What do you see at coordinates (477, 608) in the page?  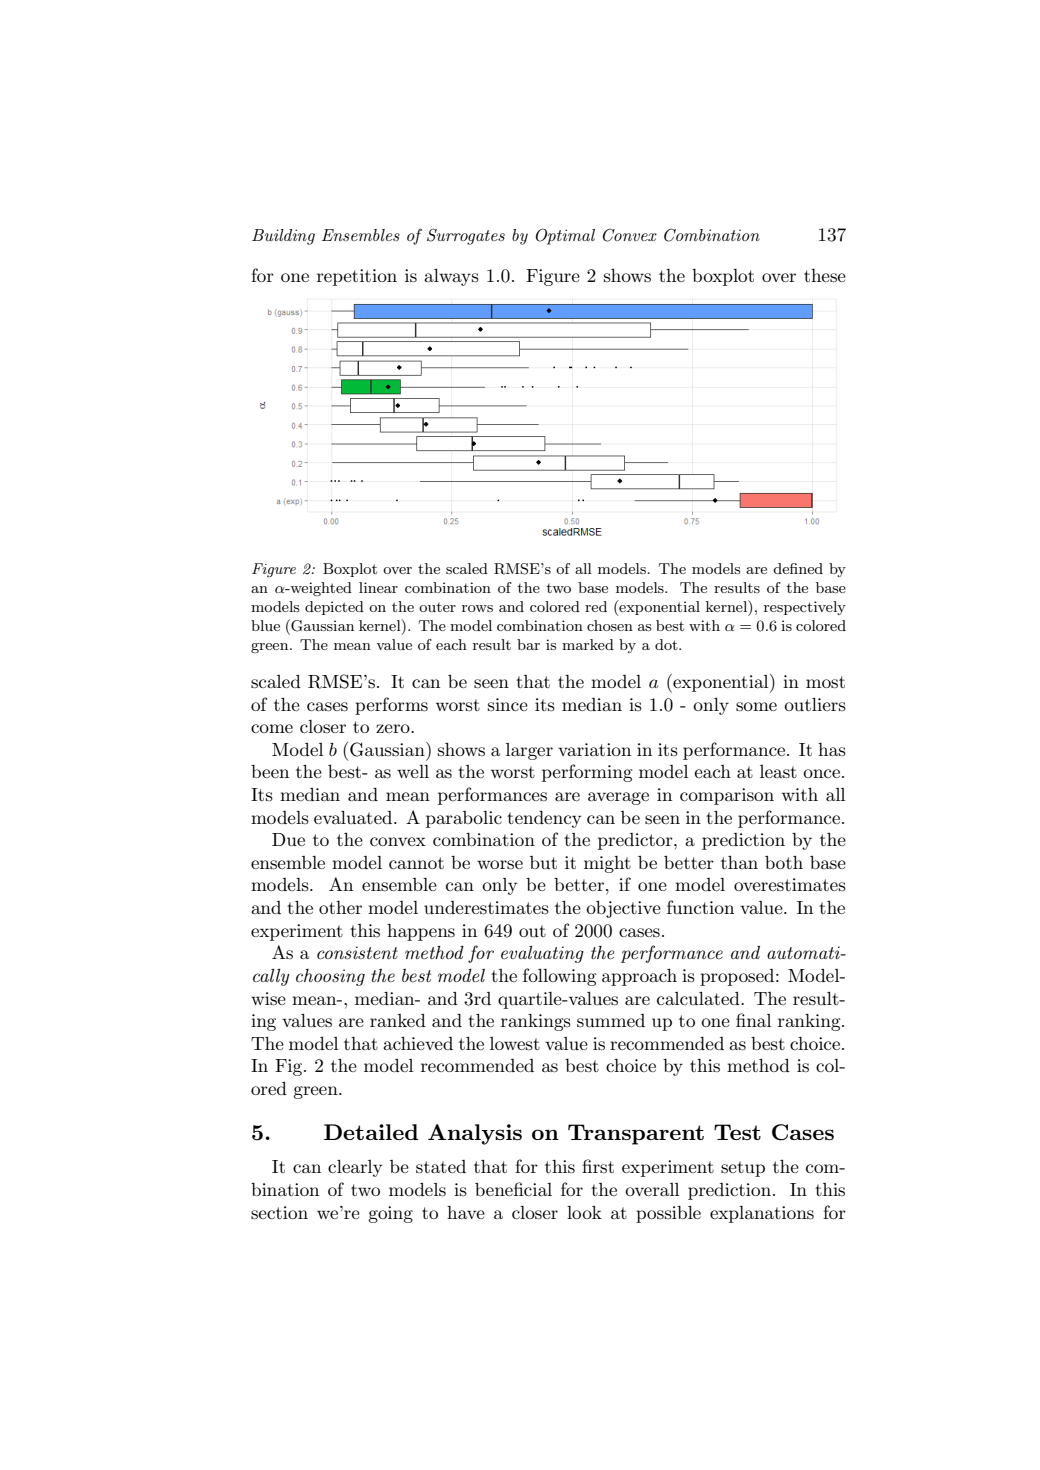 I see `rows` at bounding box center [477, 608].
